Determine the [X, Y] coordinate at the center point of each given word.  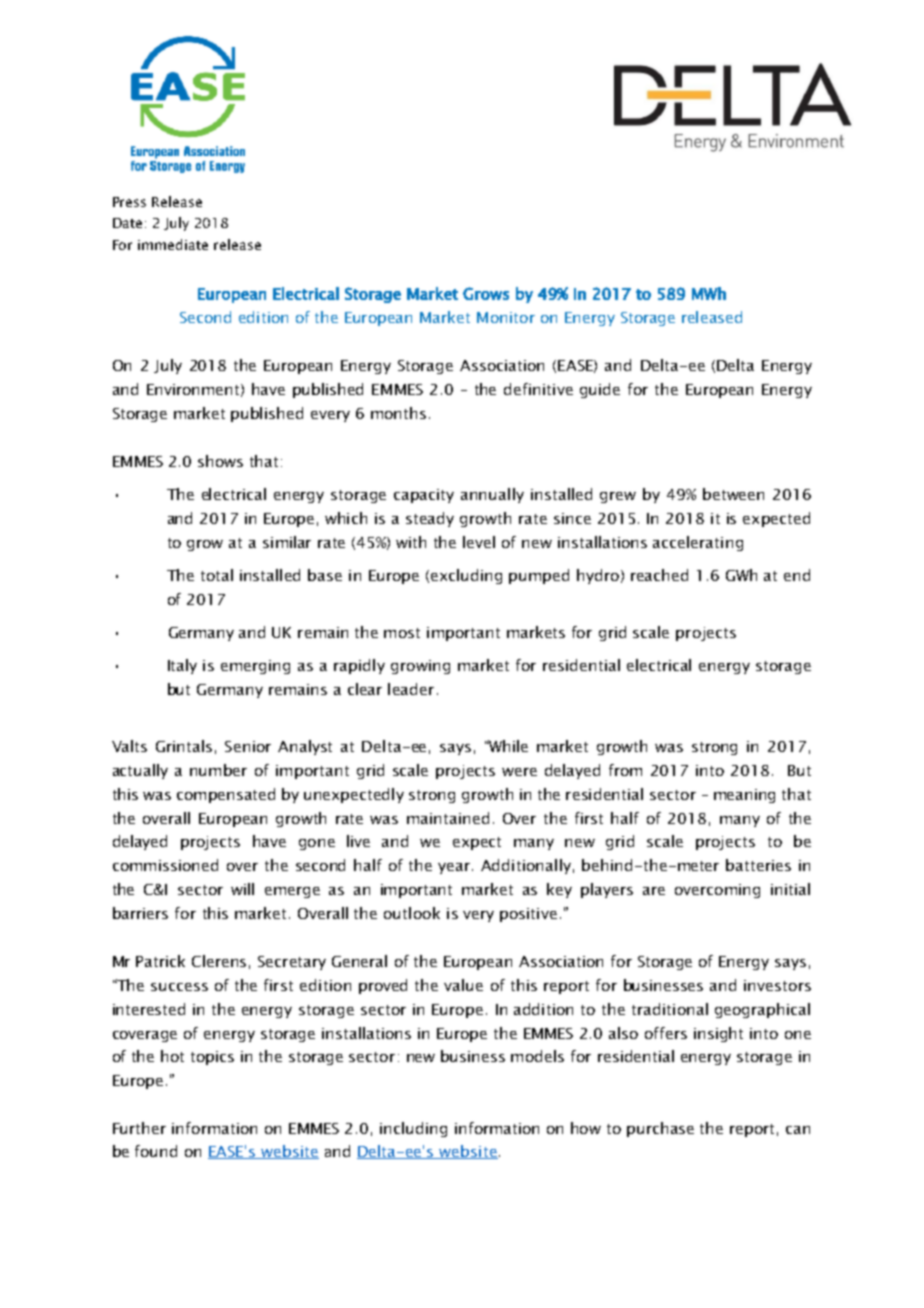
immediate [173, 244]
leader [411, 689]
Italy [182, 666]
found [156, 1151]
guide [600, 390]
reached [659, 575]
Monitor [506, 317]
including [413, 1129]
